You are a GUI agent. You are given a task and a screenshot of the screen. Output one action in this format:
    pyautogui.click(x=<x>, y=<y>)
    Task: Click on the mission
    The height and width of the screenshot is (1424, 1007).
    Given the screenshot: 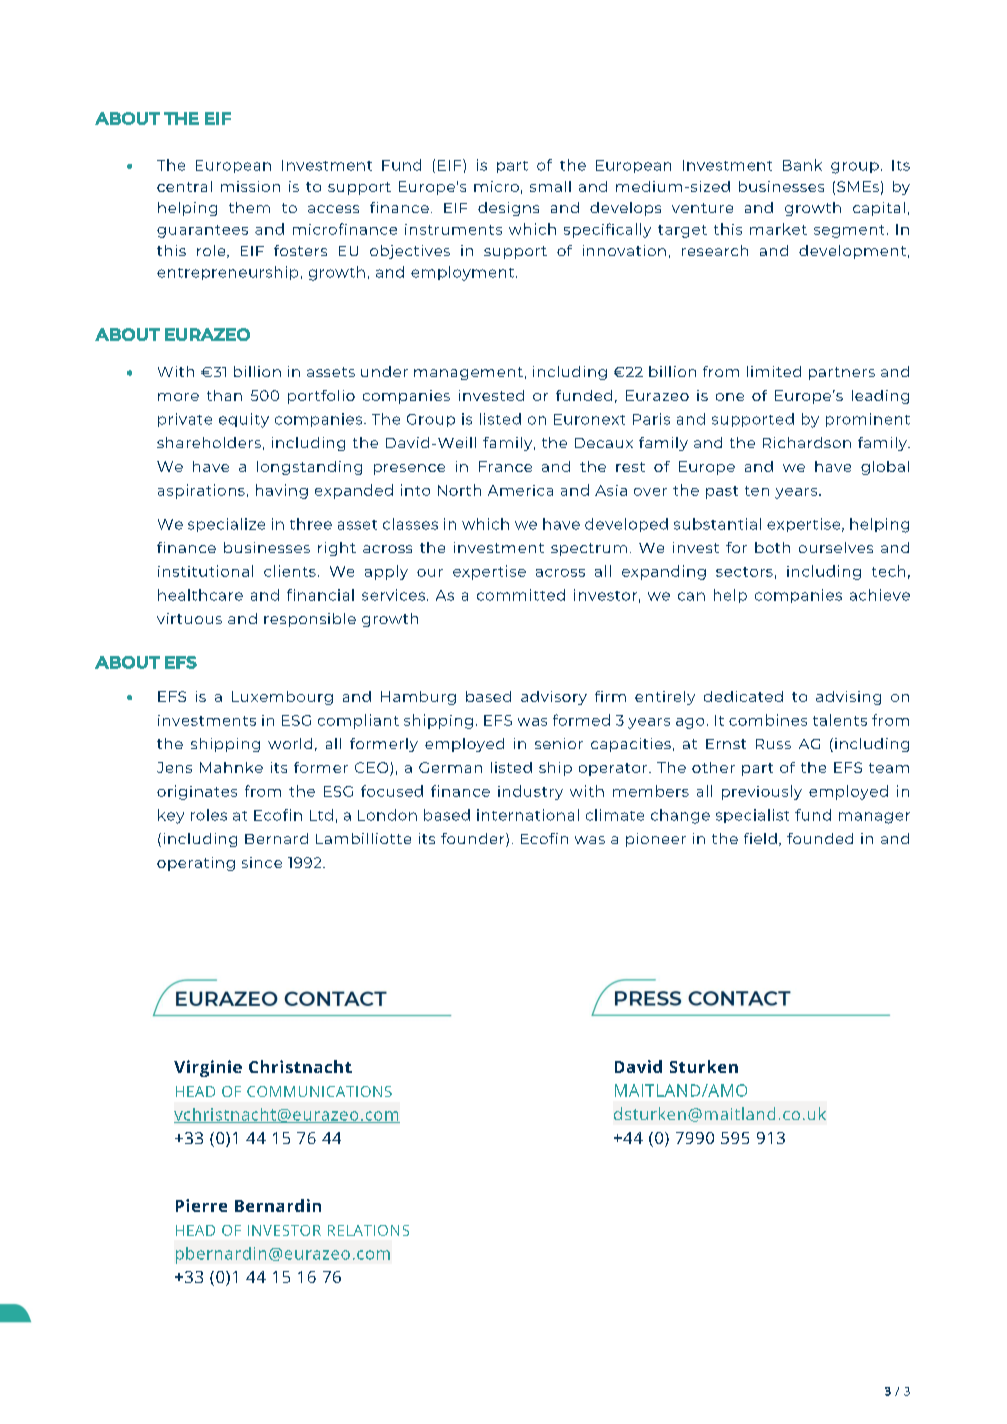 What is the action you would take?
    pyautogui.click(x=250, y=186)
